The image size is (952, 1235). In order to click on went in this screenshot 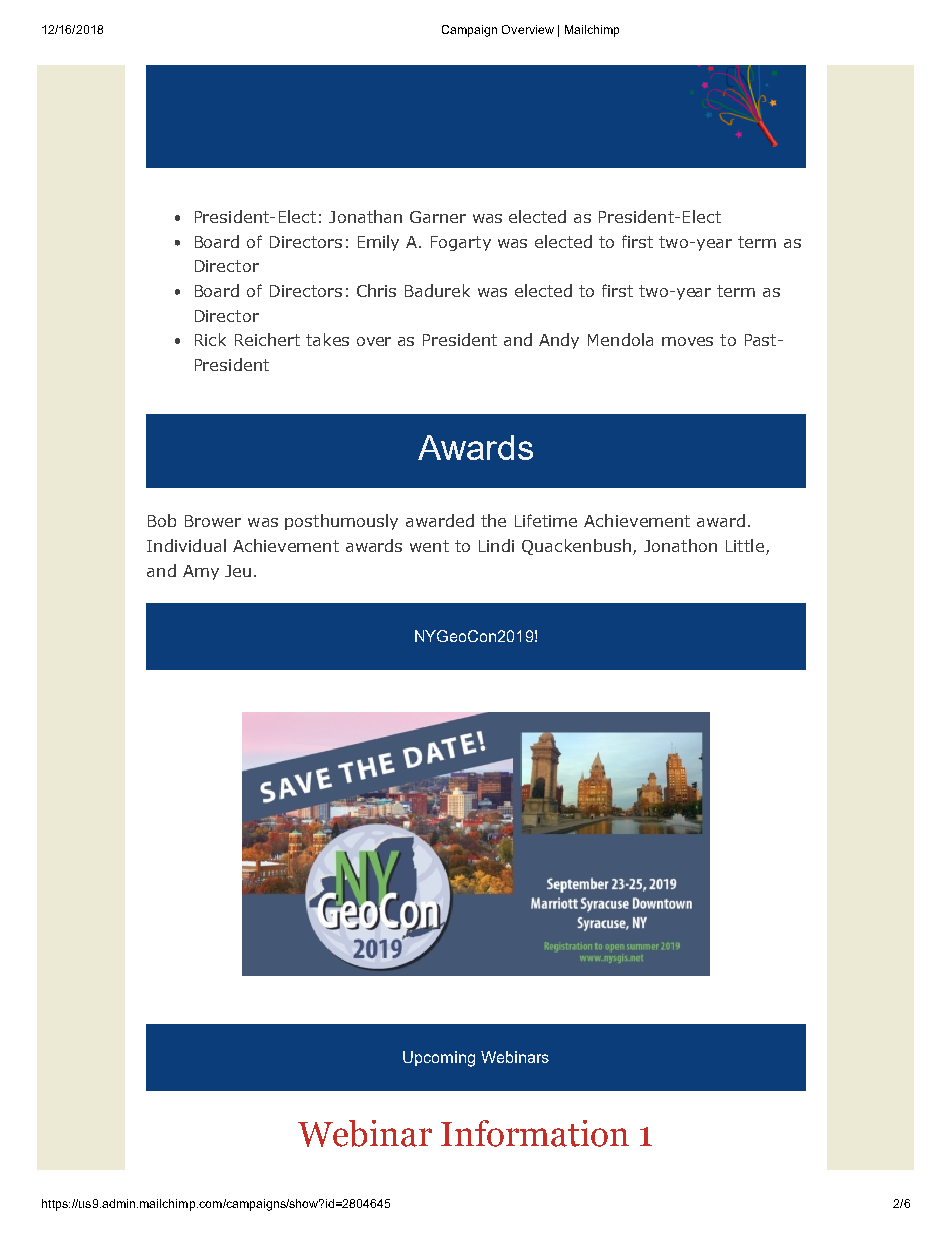, I will do `click(429, 546)`.
